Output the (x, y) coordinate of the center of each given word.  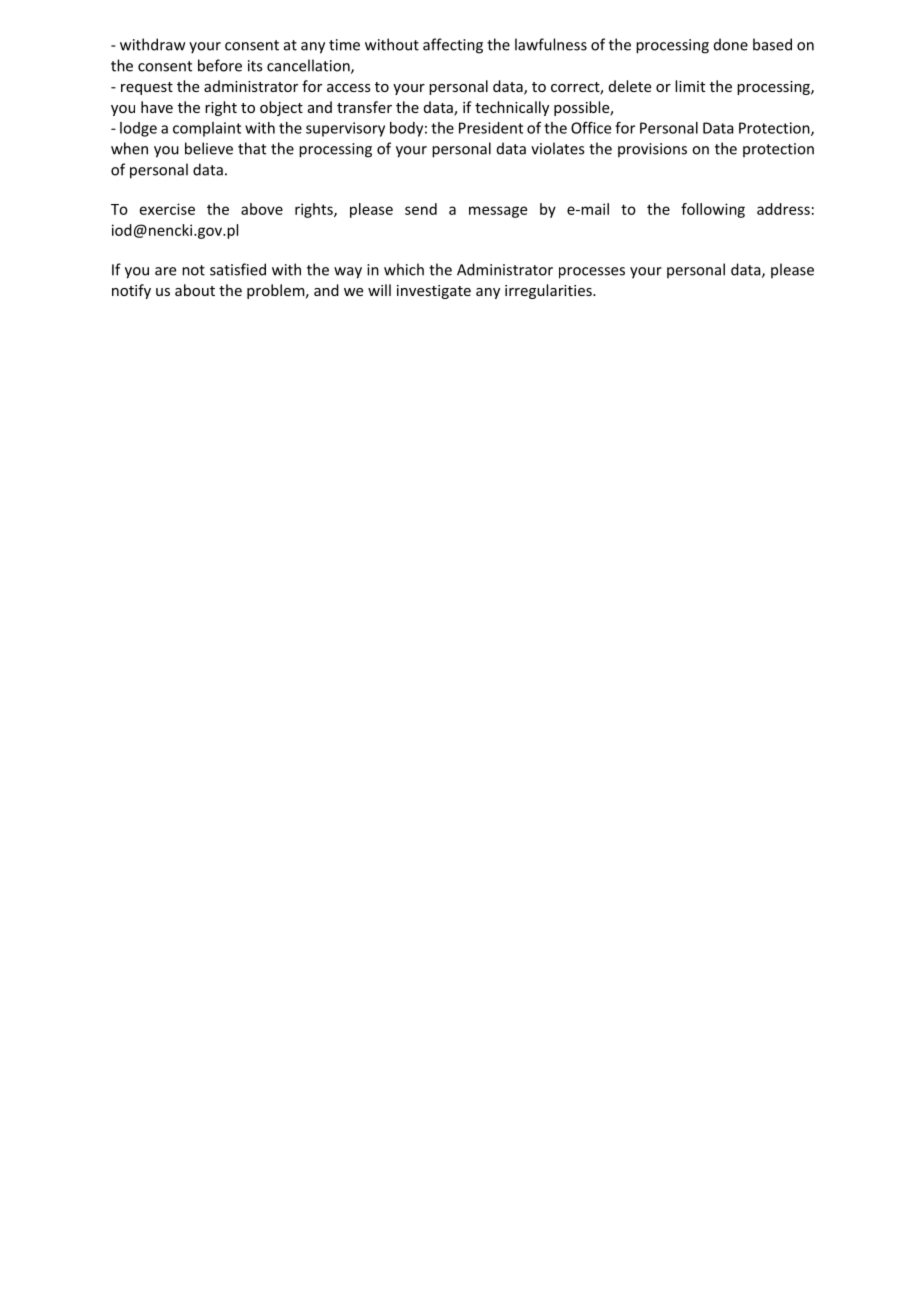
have (157, 107)
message (498, 212)
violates (557, 148)
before (220, 65)
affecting (453, 46)
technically (512, 108)
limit (690, 86)
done (731, 44)
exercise (167, 209)
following (713, 210)
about (195, 290)
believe (209, 148)
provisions (652, 150)
